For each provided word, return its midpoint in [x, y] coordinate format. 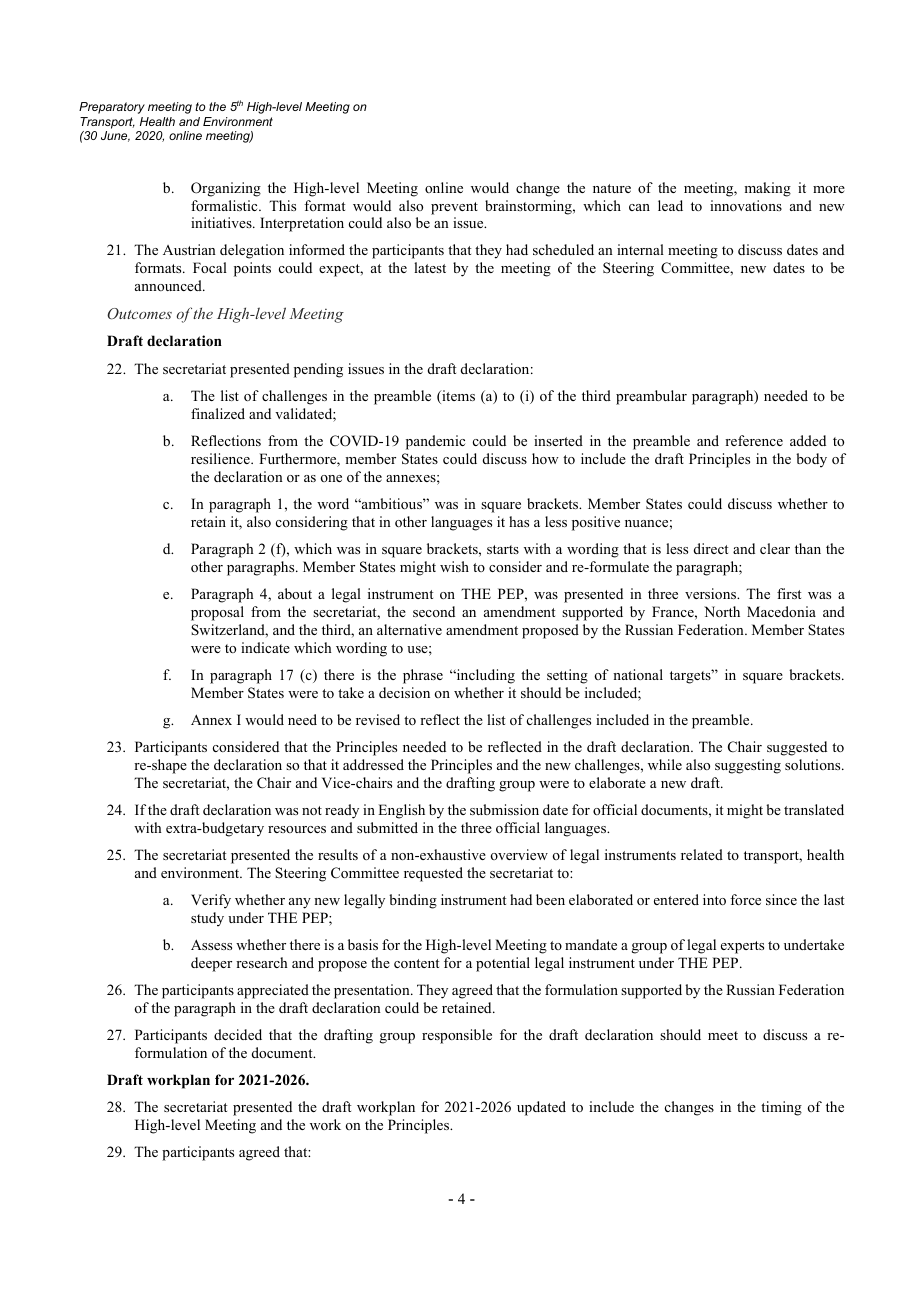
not [312, 810]
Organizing [226, 189]
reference [754, 440]
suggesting [748, 766]
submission [504, 809]
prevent [454, 208]
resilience [221, 458]
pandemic [435, 442]
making [767, 189]
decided [238, 1034]
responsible [457, 1036]
